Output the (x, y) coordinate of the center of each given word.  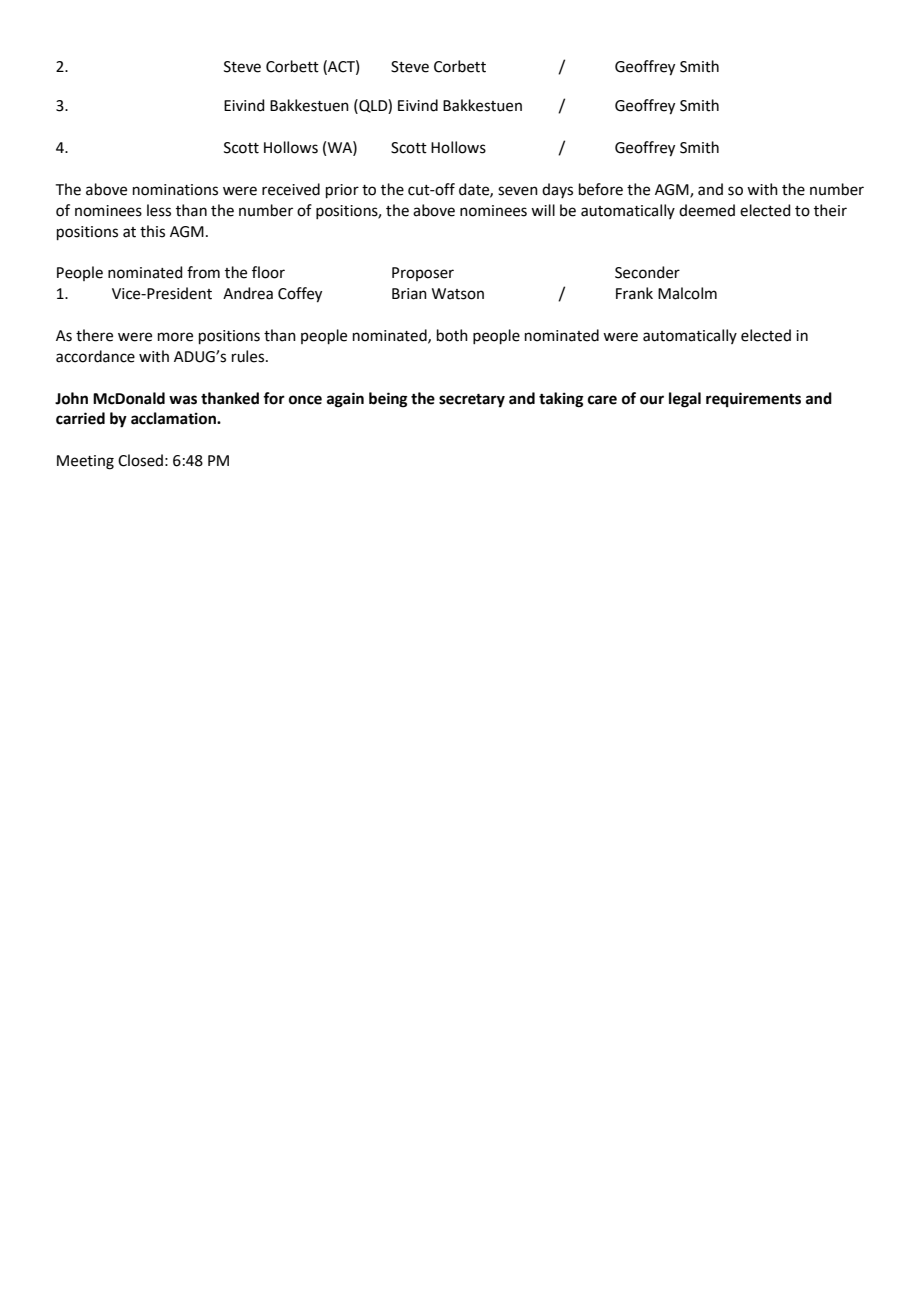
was (183, 400)
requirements (753, 400)
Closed (140, 460)
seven (518, 191)
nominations (175, 190)
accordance (95, 356)
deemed (707, 210)
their (830, 210)
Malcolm (687, 293)
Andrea (248, 293)
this (152, 231)
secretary (472, 401)
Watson (458, 294)
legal (685, 400)
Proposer (423, 274)
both (452, 335)
